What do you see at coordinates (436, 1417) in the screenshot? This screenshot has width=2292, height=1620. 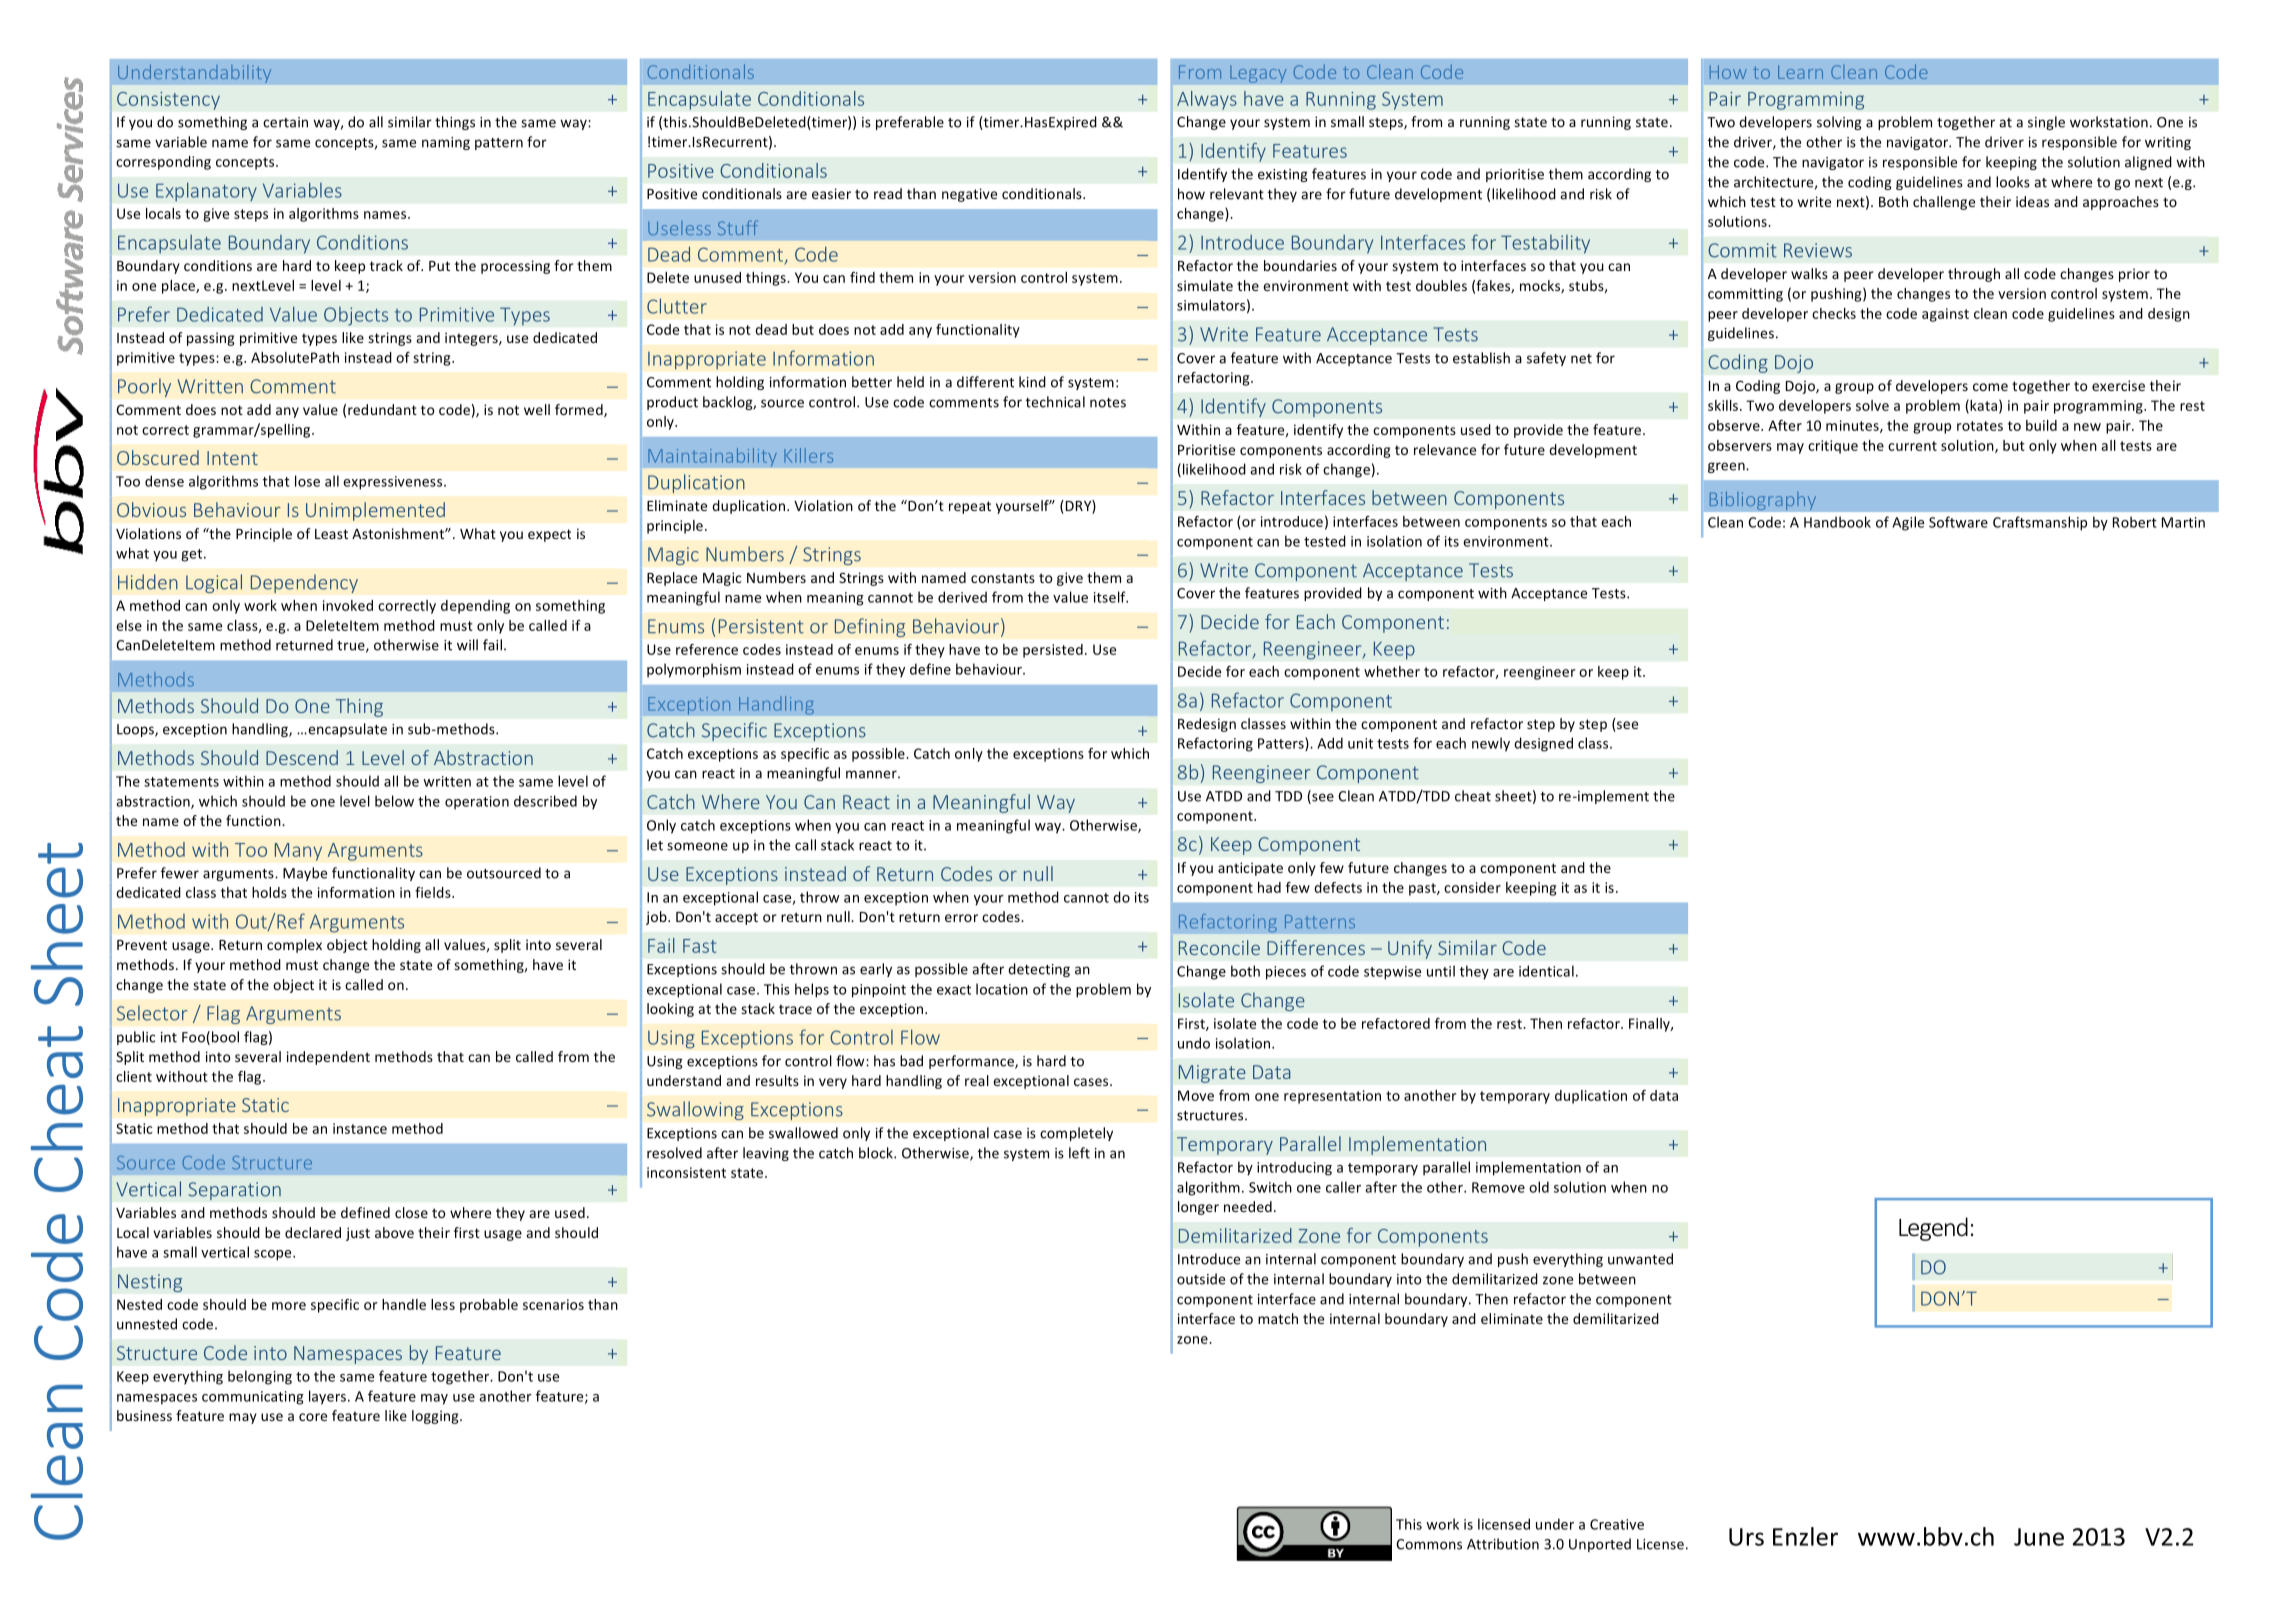 I see `logging` at bounding box center [436, 1417].
